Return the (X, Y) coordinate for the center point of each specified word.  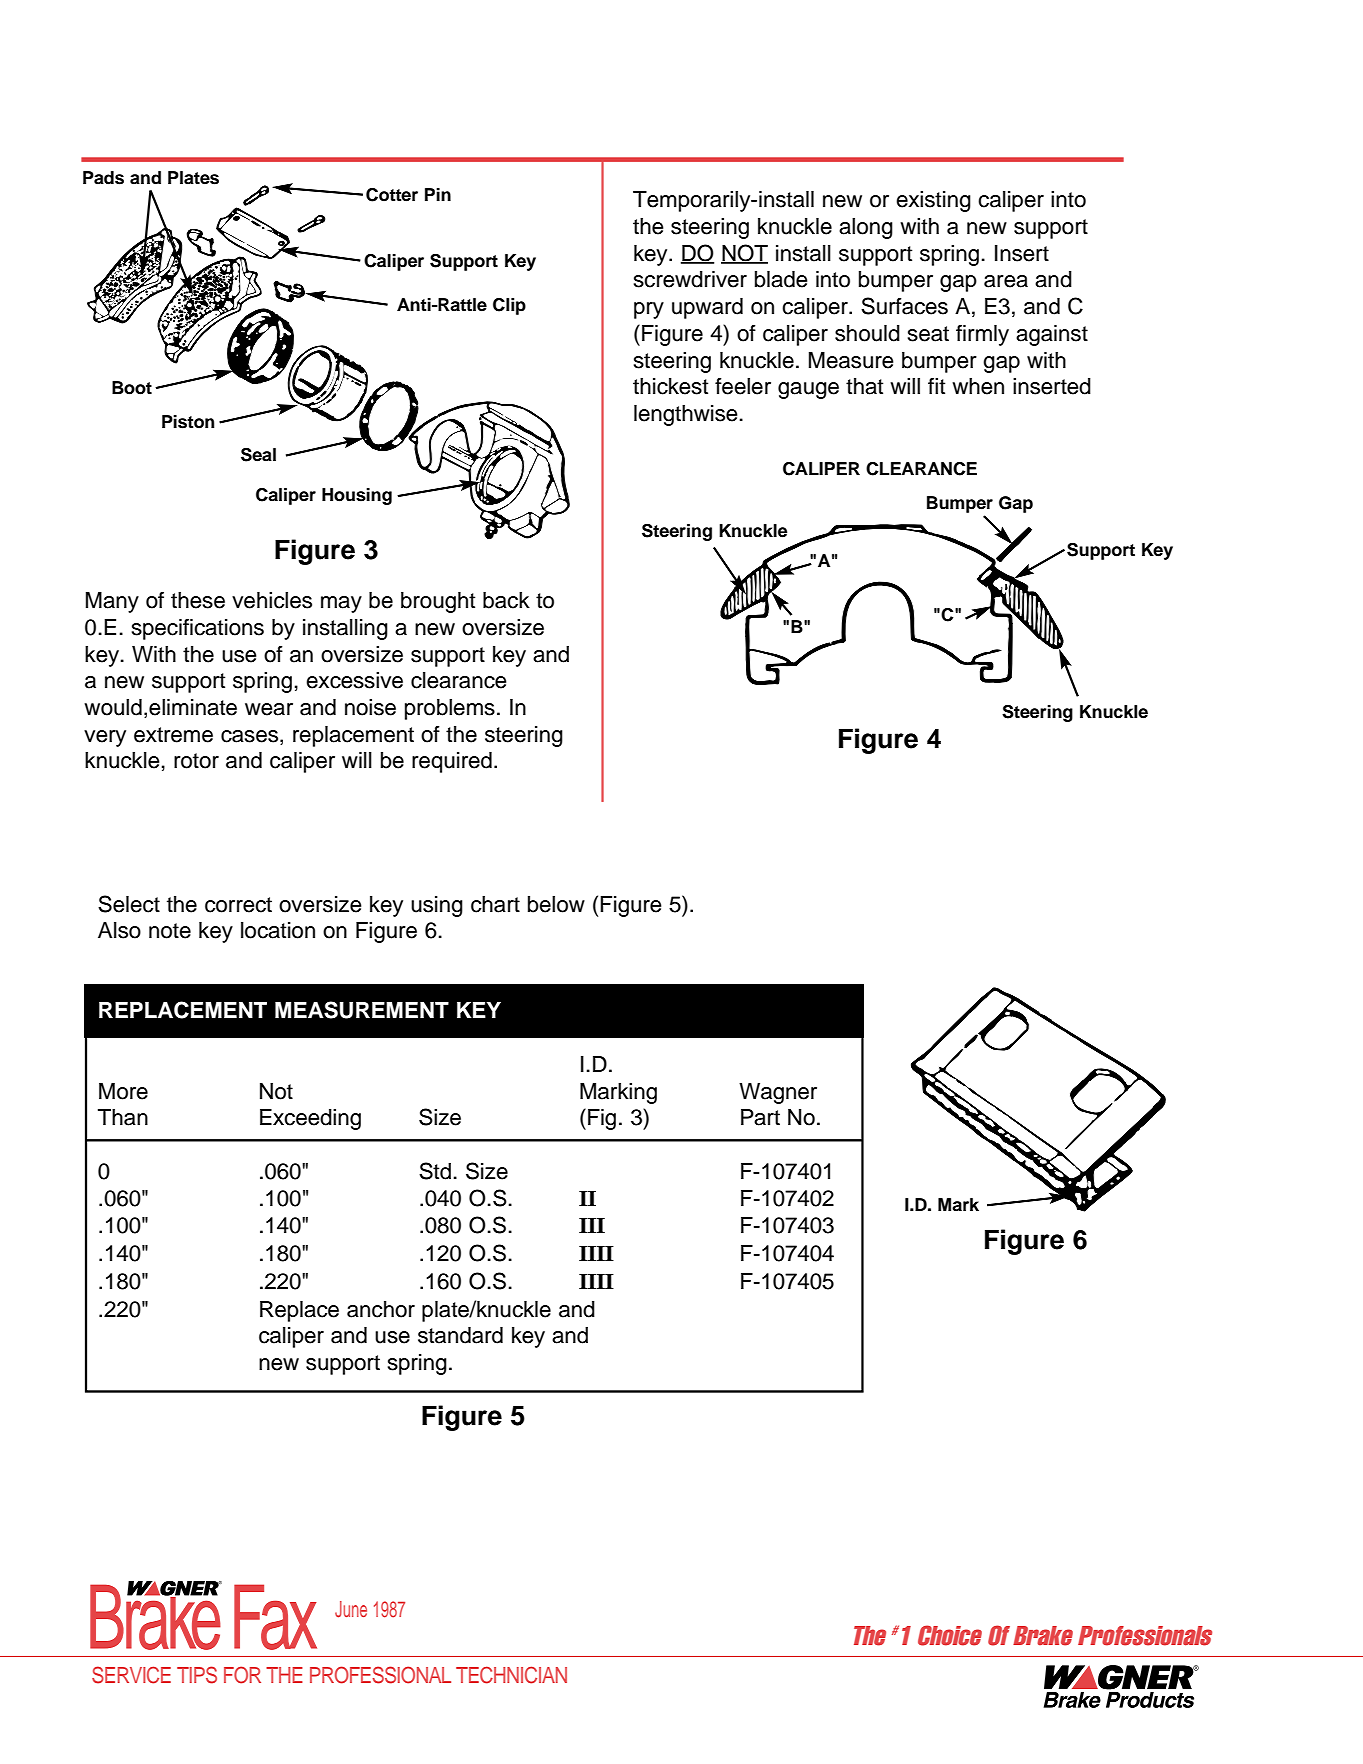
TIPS (197, 1675)
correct (238, 905)
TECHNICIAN (511, 1675)
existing (933, 201)
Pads (103, 178)
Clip (509, 306)
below (556, 904)
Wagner (778, 1093)
